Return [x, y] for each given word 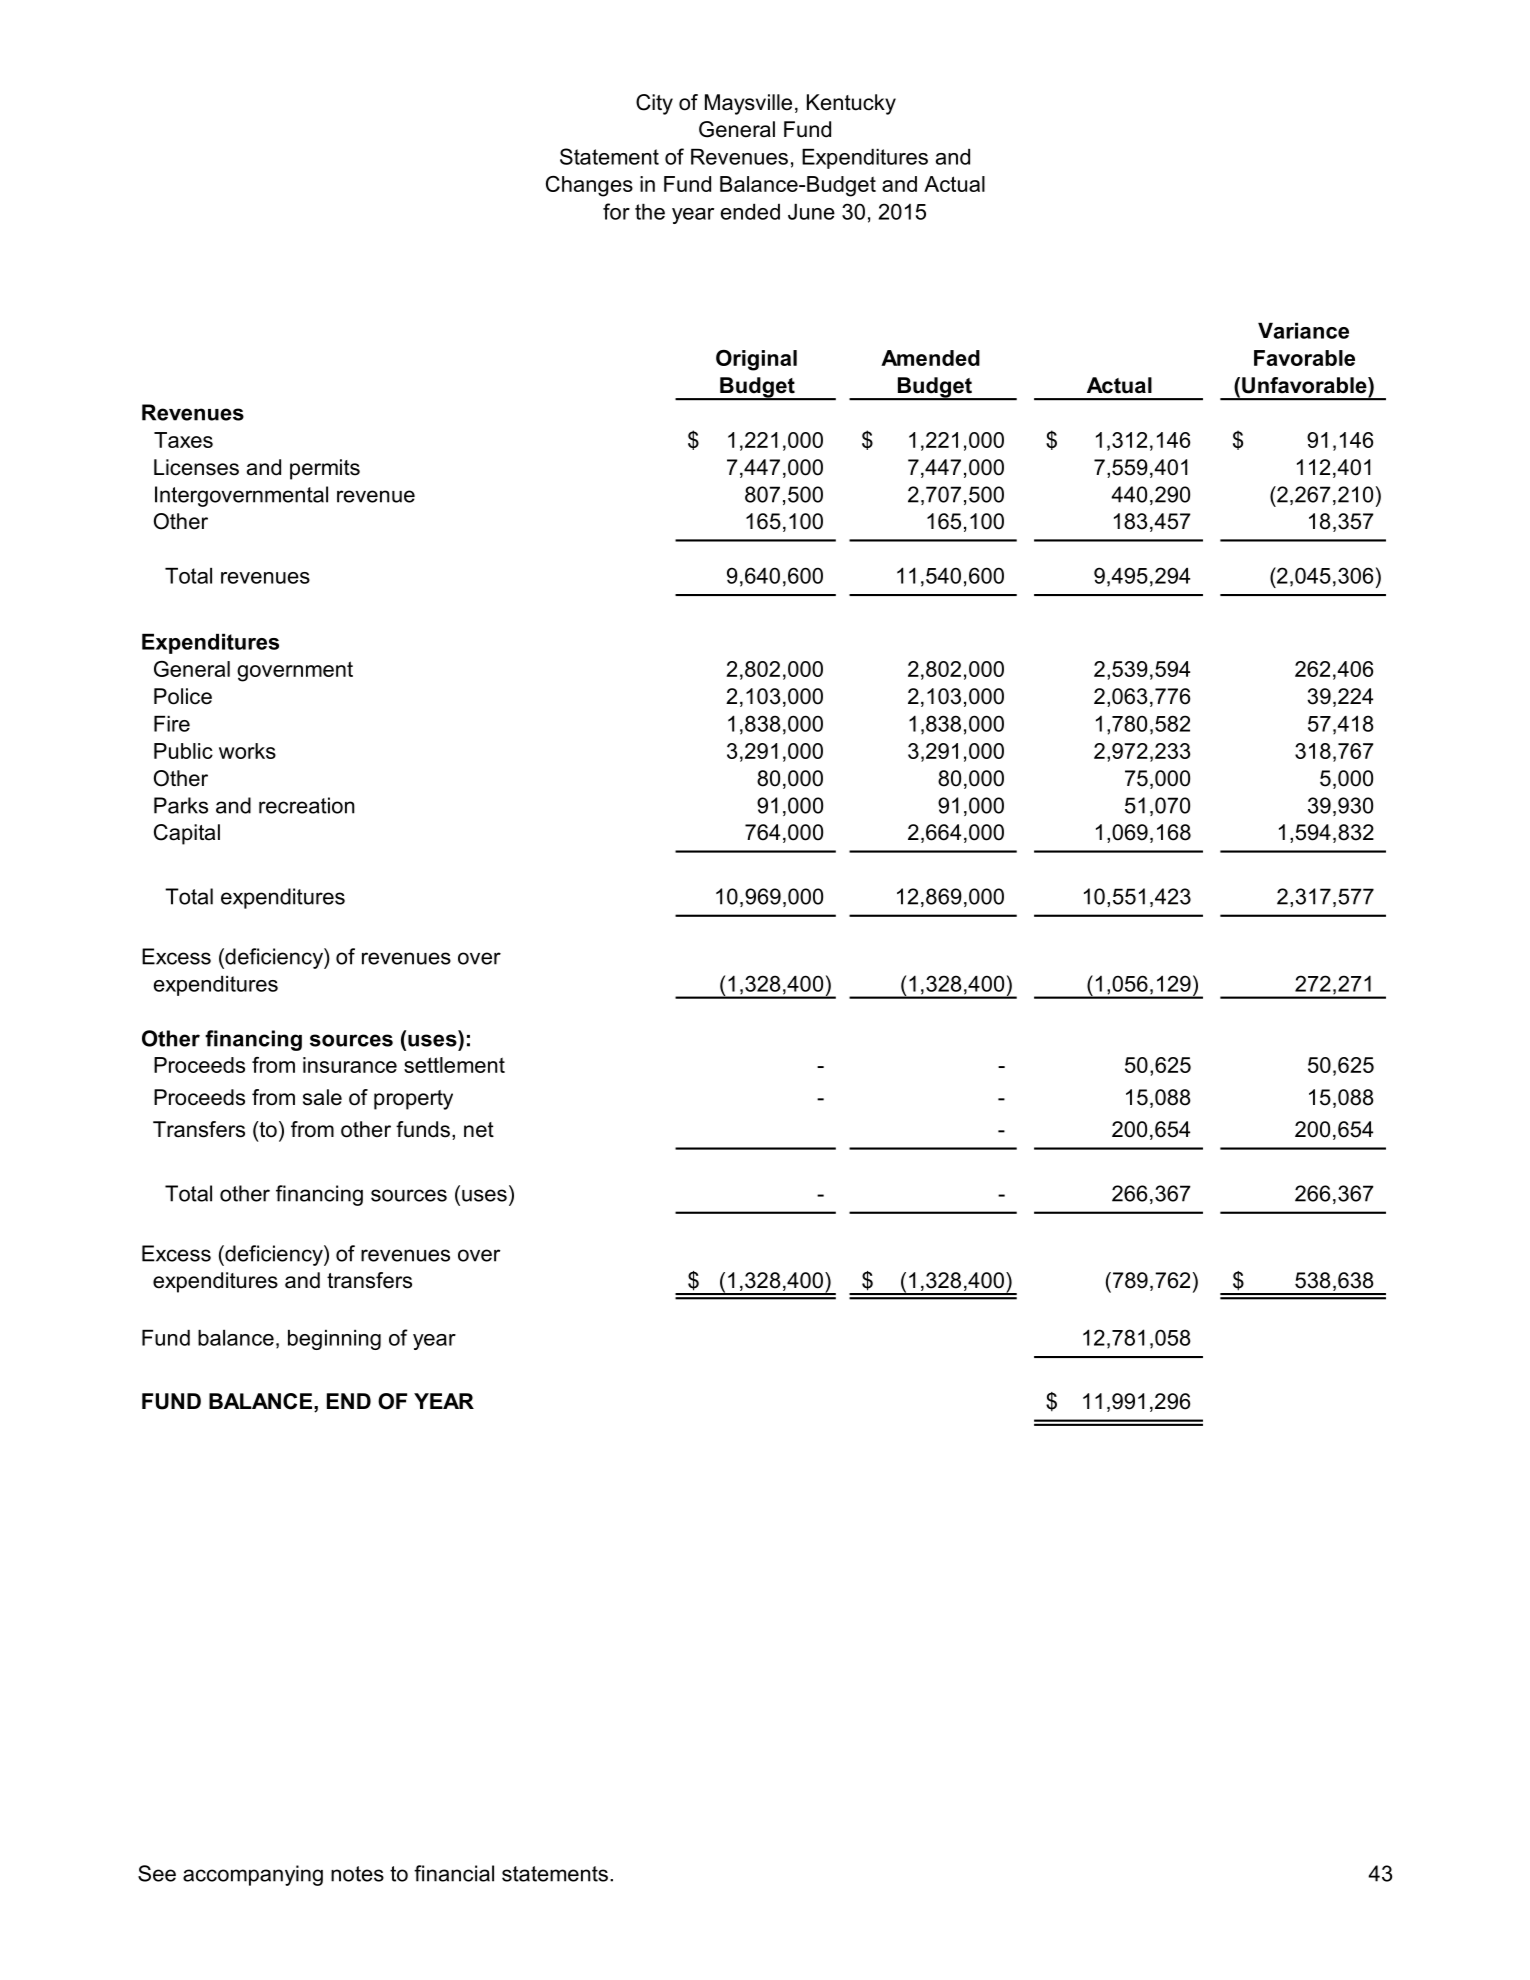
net [479, 1130]
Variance [1303, 331]
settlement [454, 1065]
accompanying [253, 1875]
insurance [350, 1065]
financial [454, 1873]
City [654, 104]
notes [357, 1874]
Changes [589, 186]
